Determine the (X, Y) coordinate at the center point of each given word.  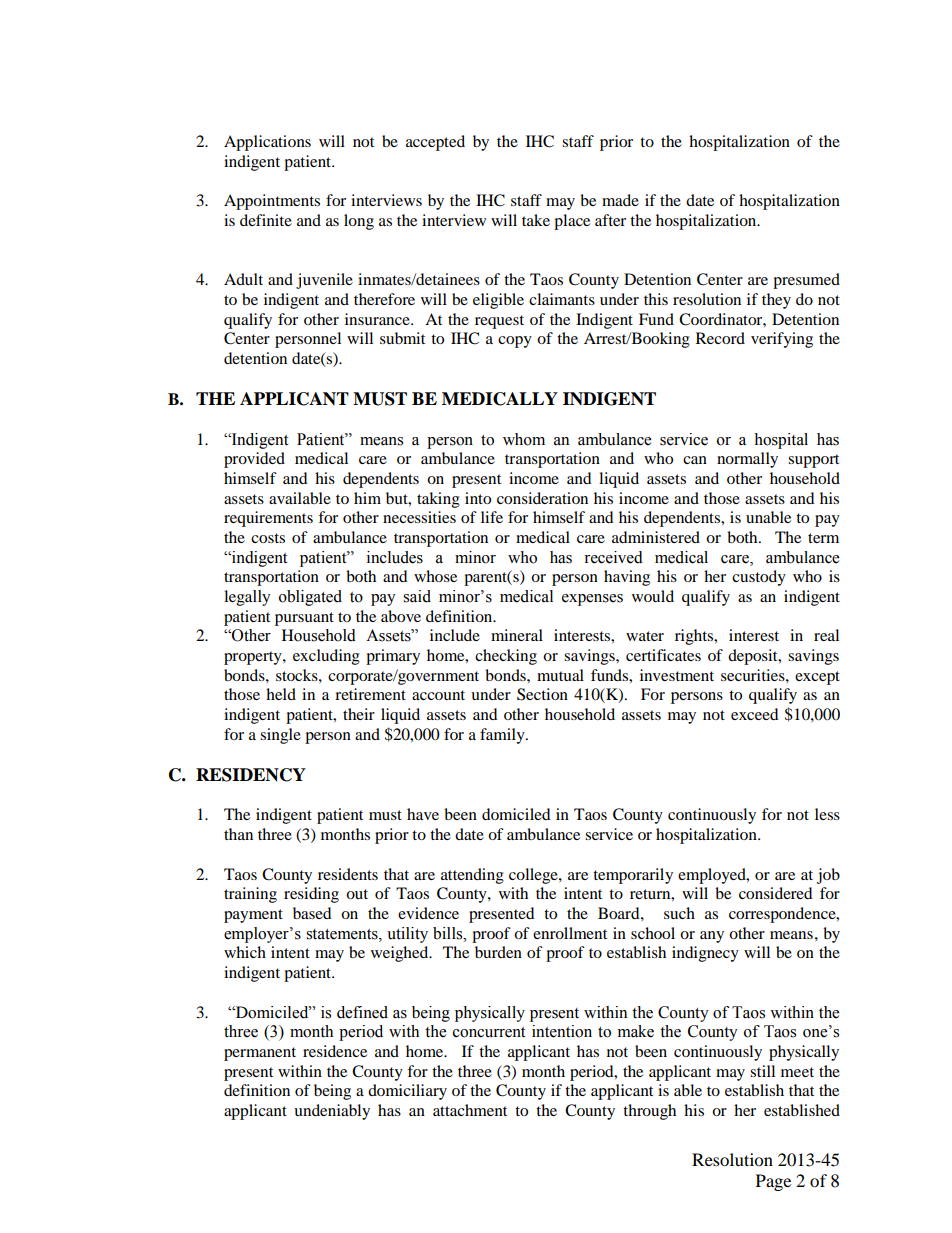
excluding (326, 657)
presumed (806, 281)
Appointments (272, 202)
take (536, 220)
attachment (470, 1110)
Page (773, 1182)
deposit (754, 657)
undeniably (332, 1112)
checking (506, 657)
